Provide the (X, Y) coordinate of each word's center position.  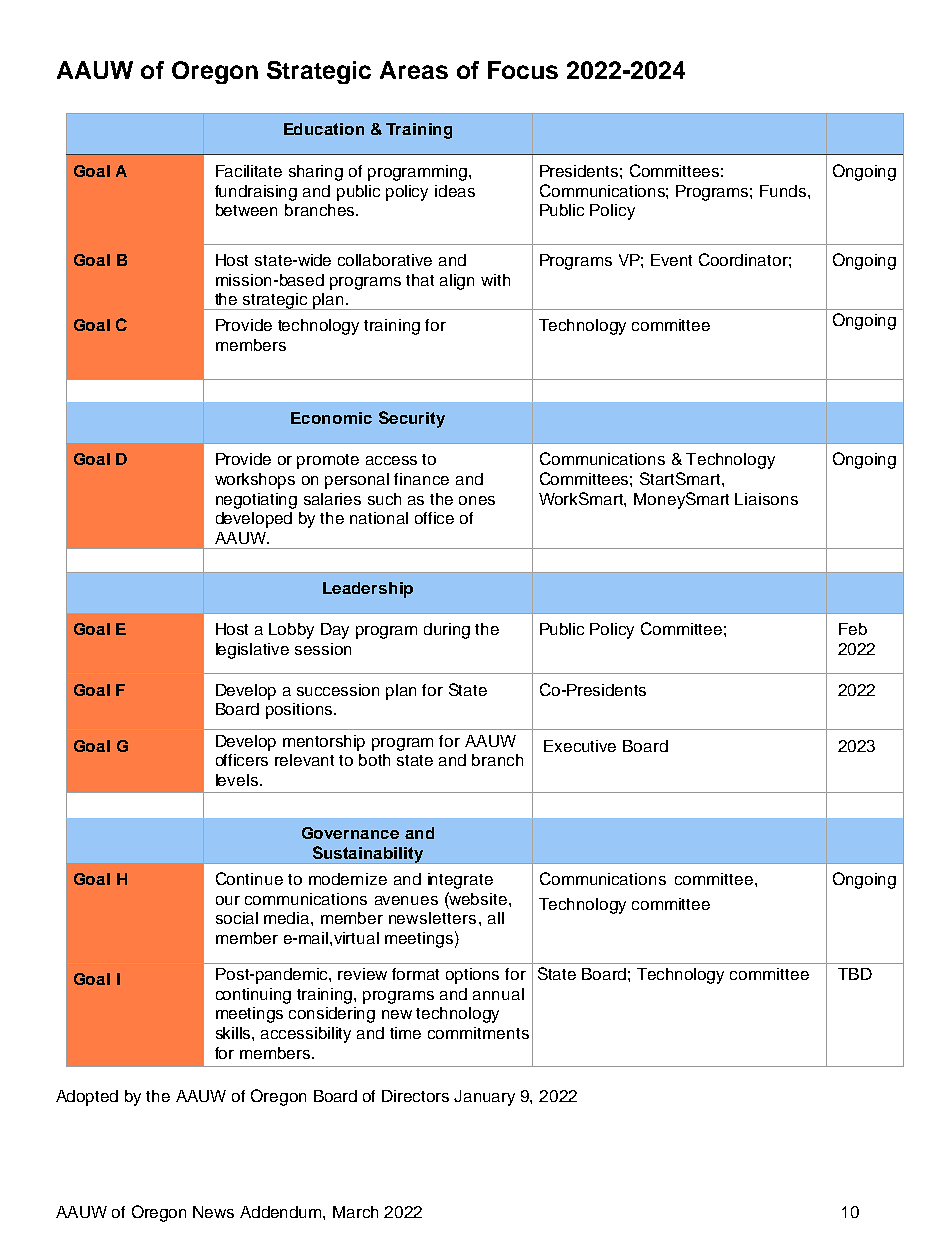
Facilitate (249, 171)
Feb (853, 629)
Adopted (87, 1098)
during (447, 631)
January (484, 1098)
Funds (784, 191)
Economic (331, 418)
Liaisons (766, 499)
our (228, 900)
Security (412, 419)
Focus (523, 70)
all (496, 918)
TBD (855, 974)
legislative (252, 651)
